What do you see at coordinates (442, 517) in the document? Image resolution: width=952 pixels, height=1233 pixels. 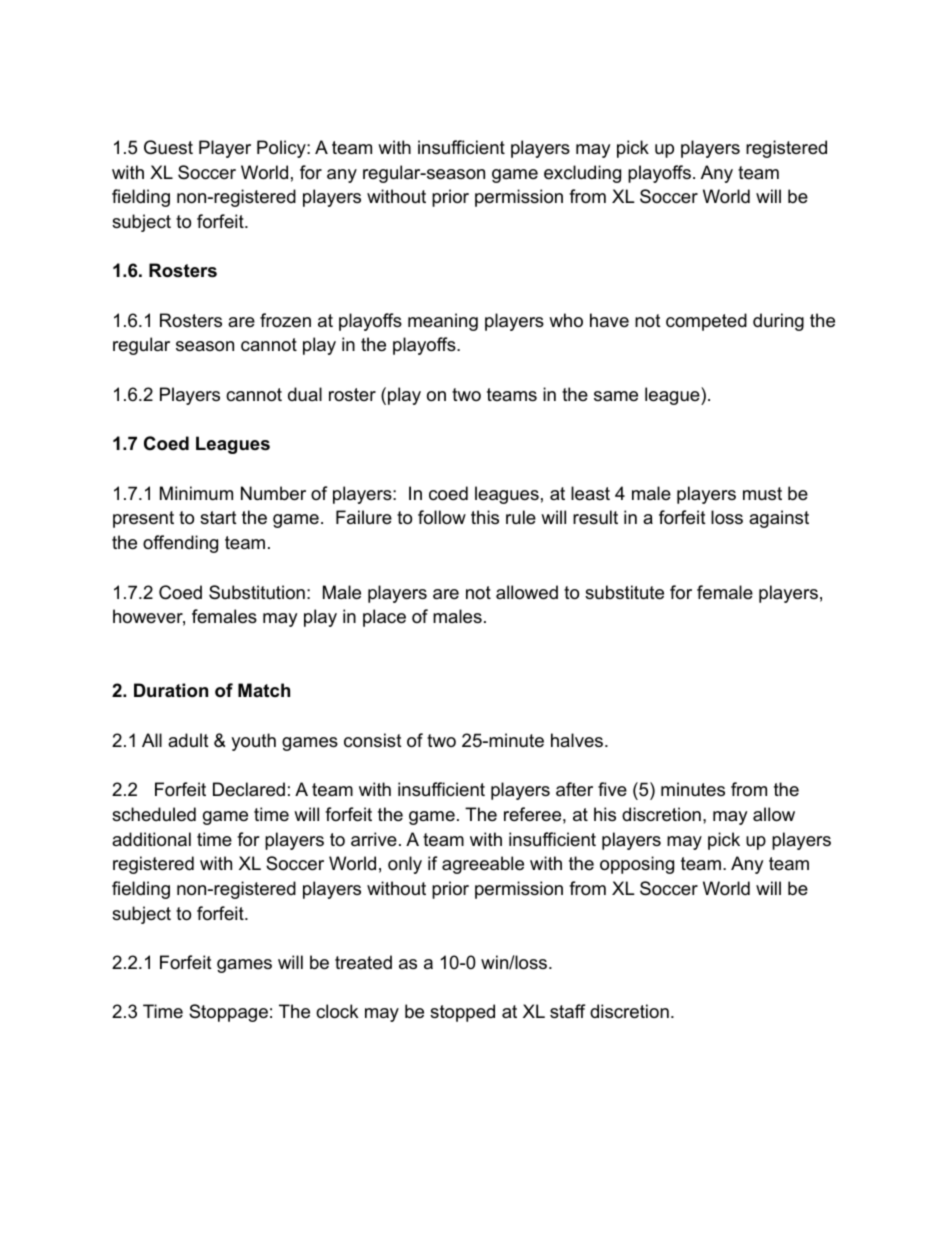 I see `follow` at bounding box center [442, 517].
